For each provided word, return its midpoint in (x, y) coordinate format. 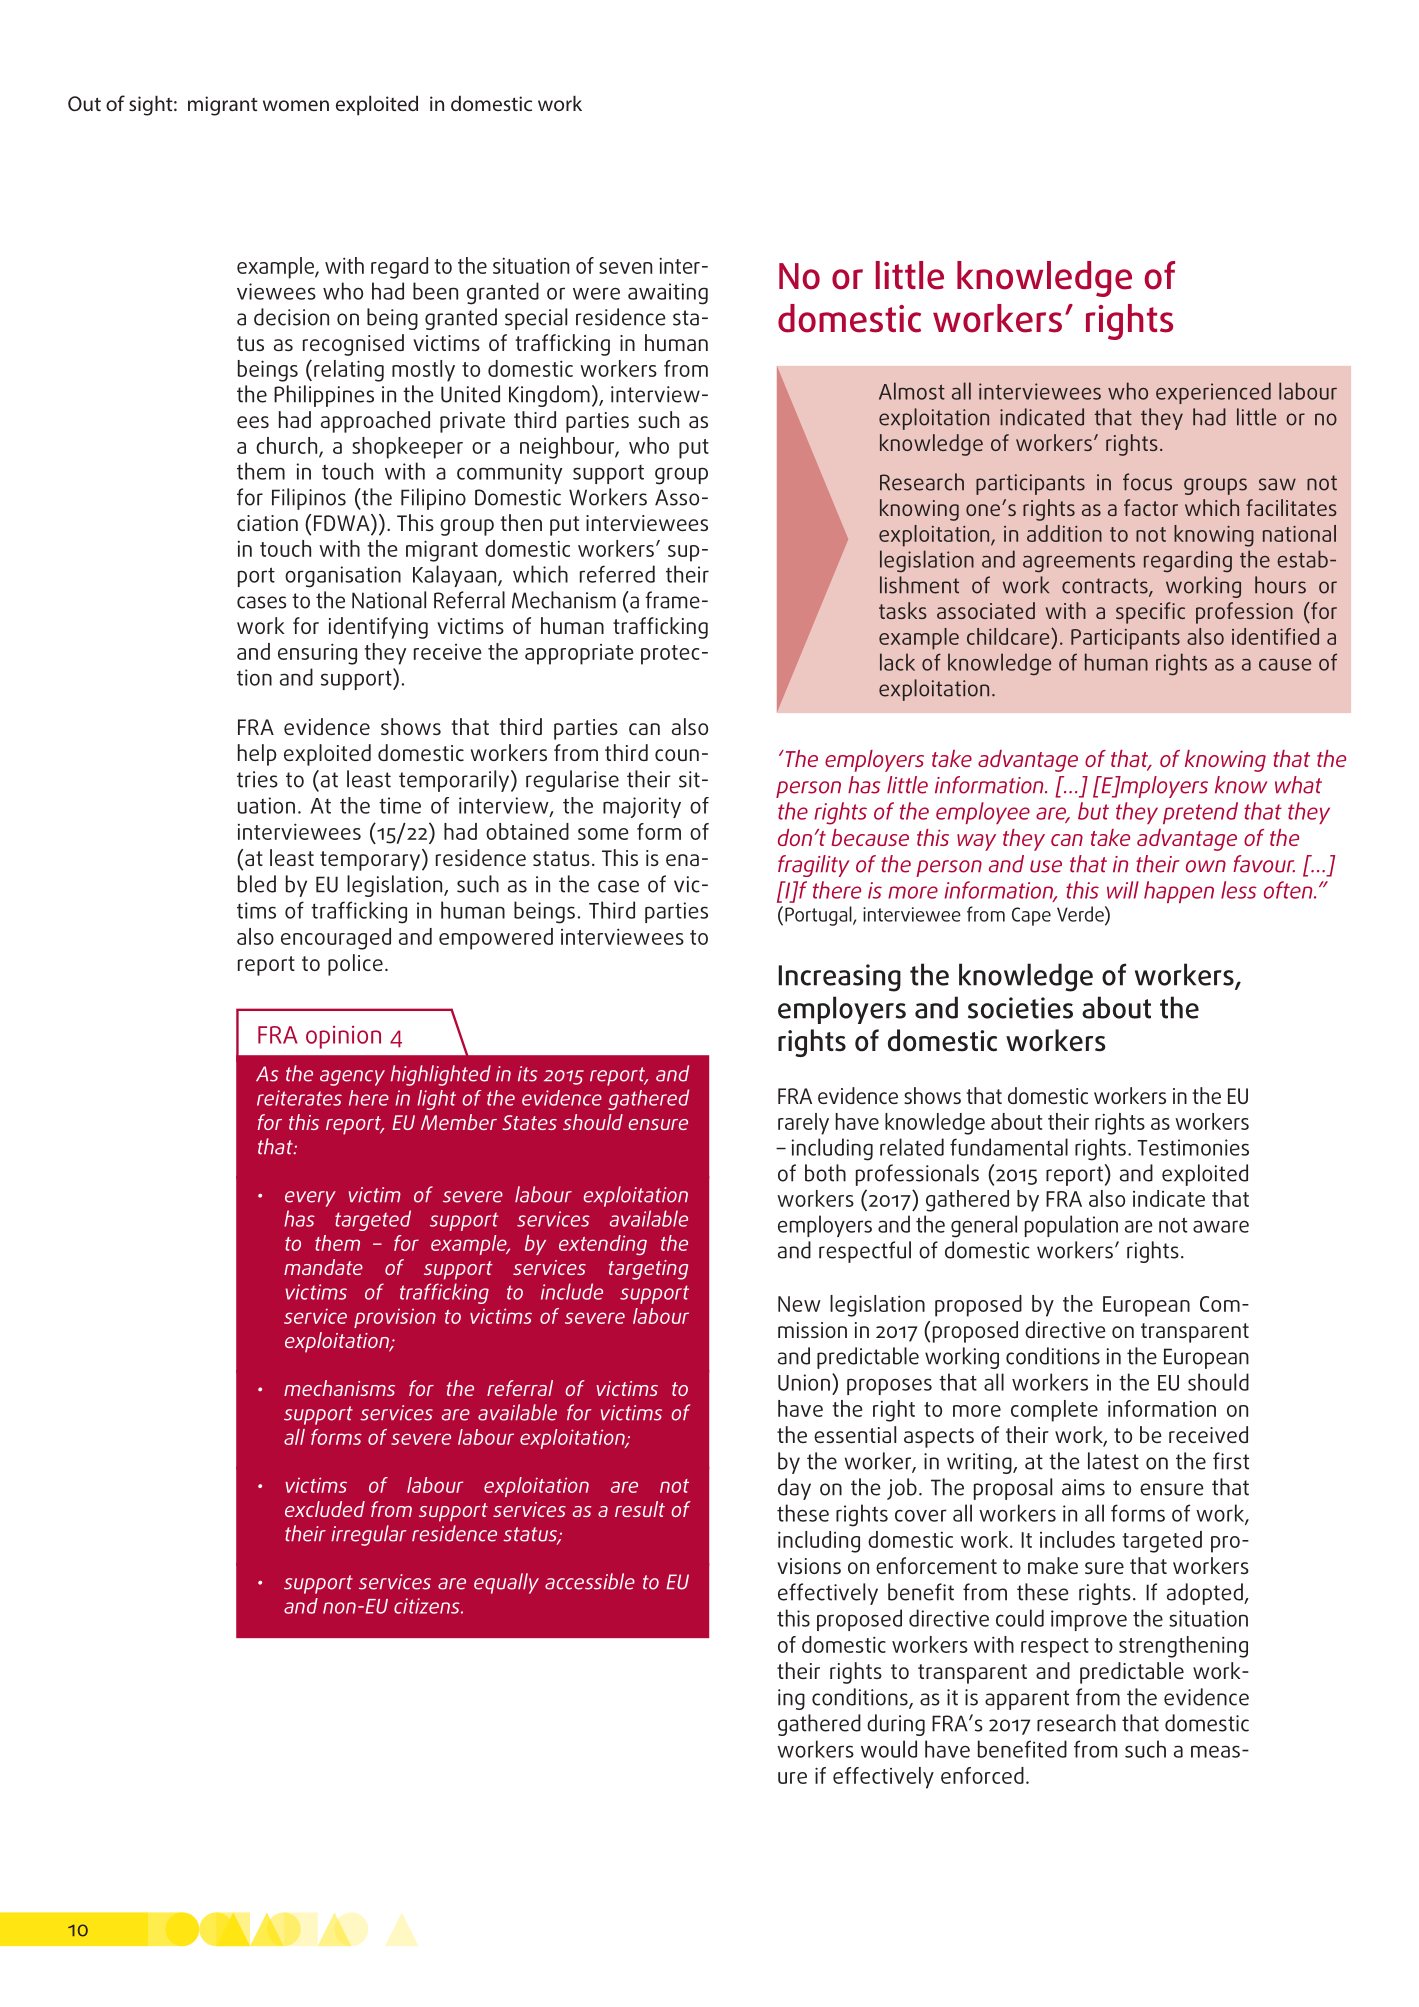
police (355, 965)
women (296, 105)
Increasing (840, 978)
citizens (428, 1606)
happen (1179, 892)
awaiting (668, 294)
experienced (1213, 393)
